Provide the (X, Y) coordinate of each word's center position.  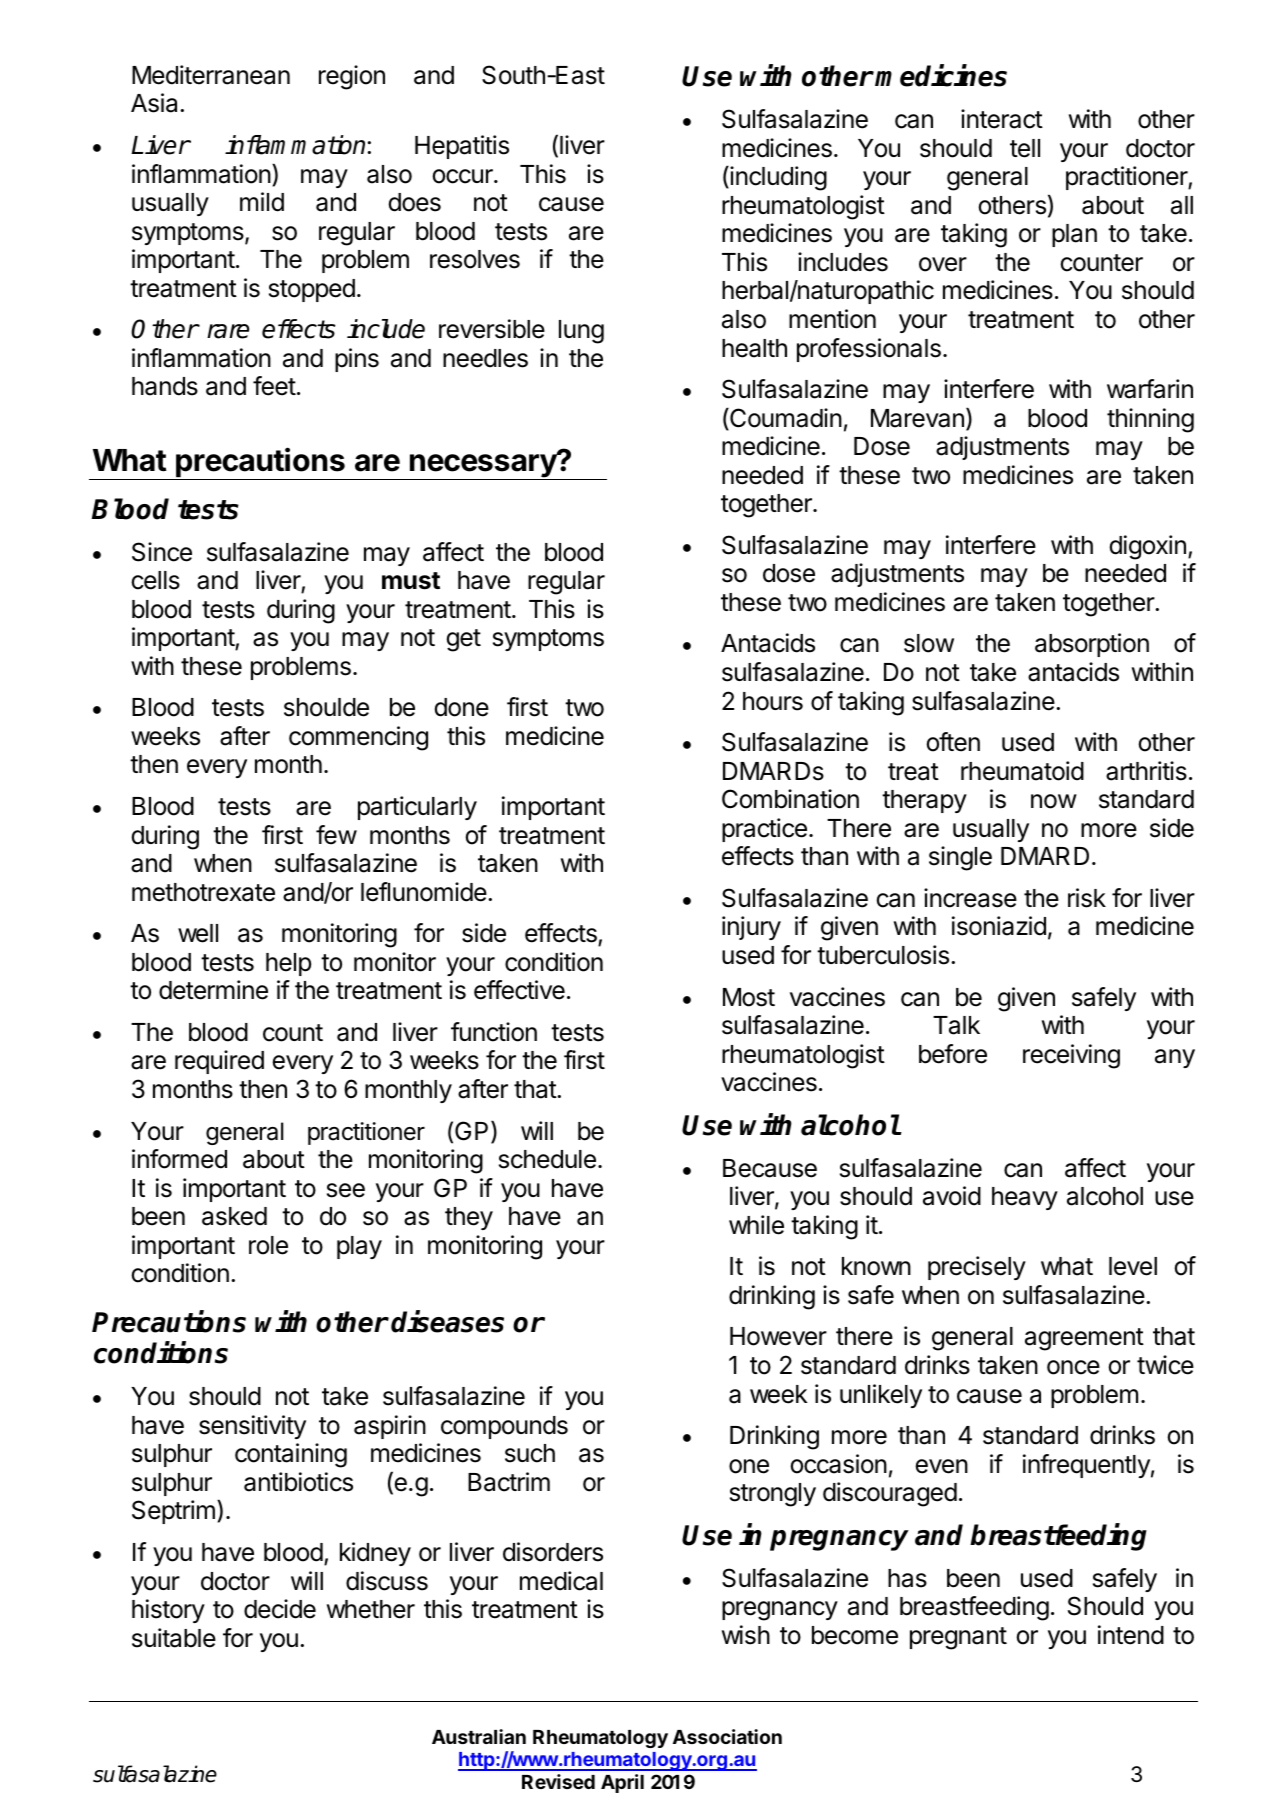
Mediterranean (211, 75)
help (288, 964)
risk (1087, 898)
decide (280, 1609)
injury (751, 928)
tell (1025, 148)
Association (727, 1736)
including (777, 178)
